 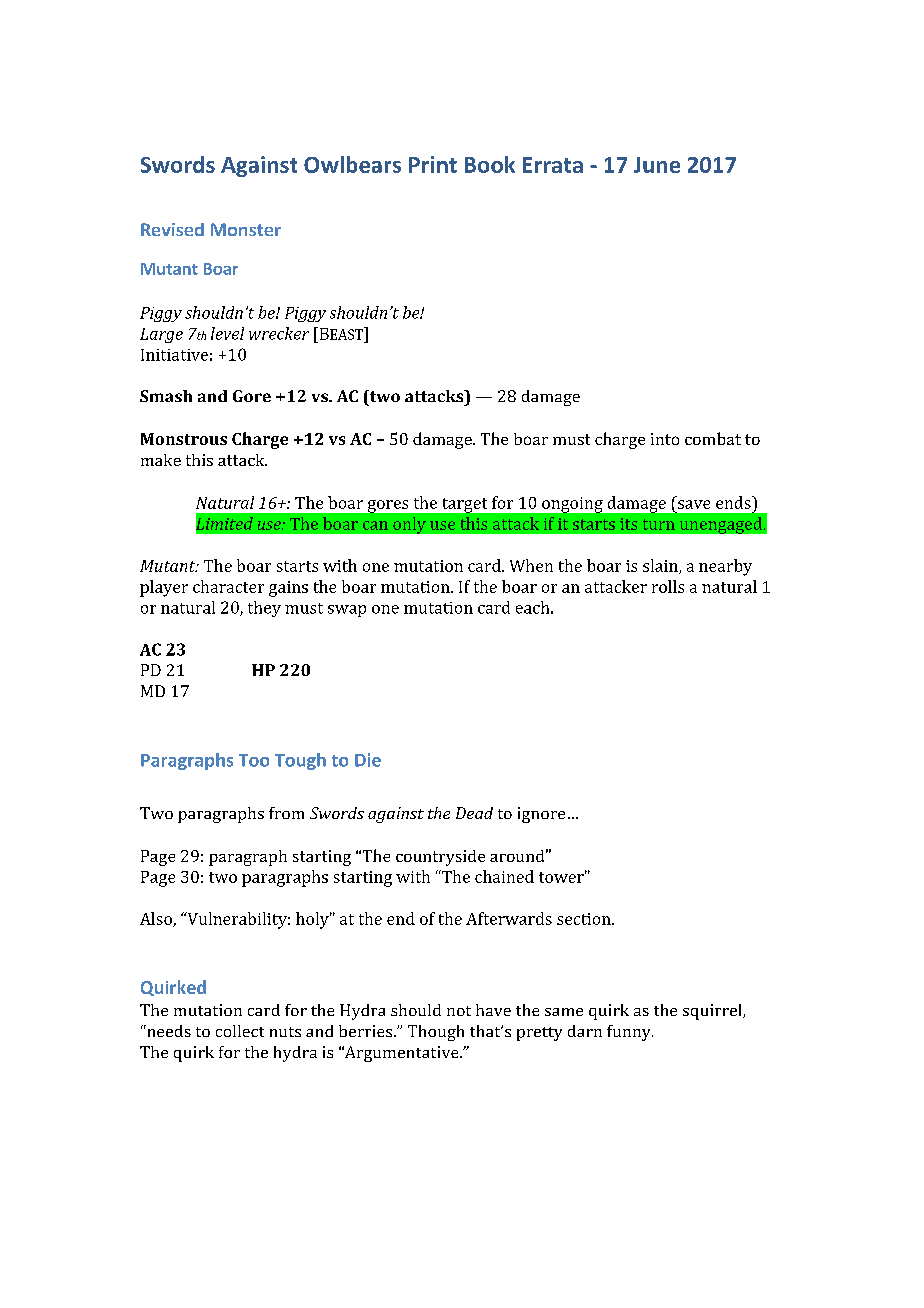 I want to click on Too, so click(x=254, y=760).
